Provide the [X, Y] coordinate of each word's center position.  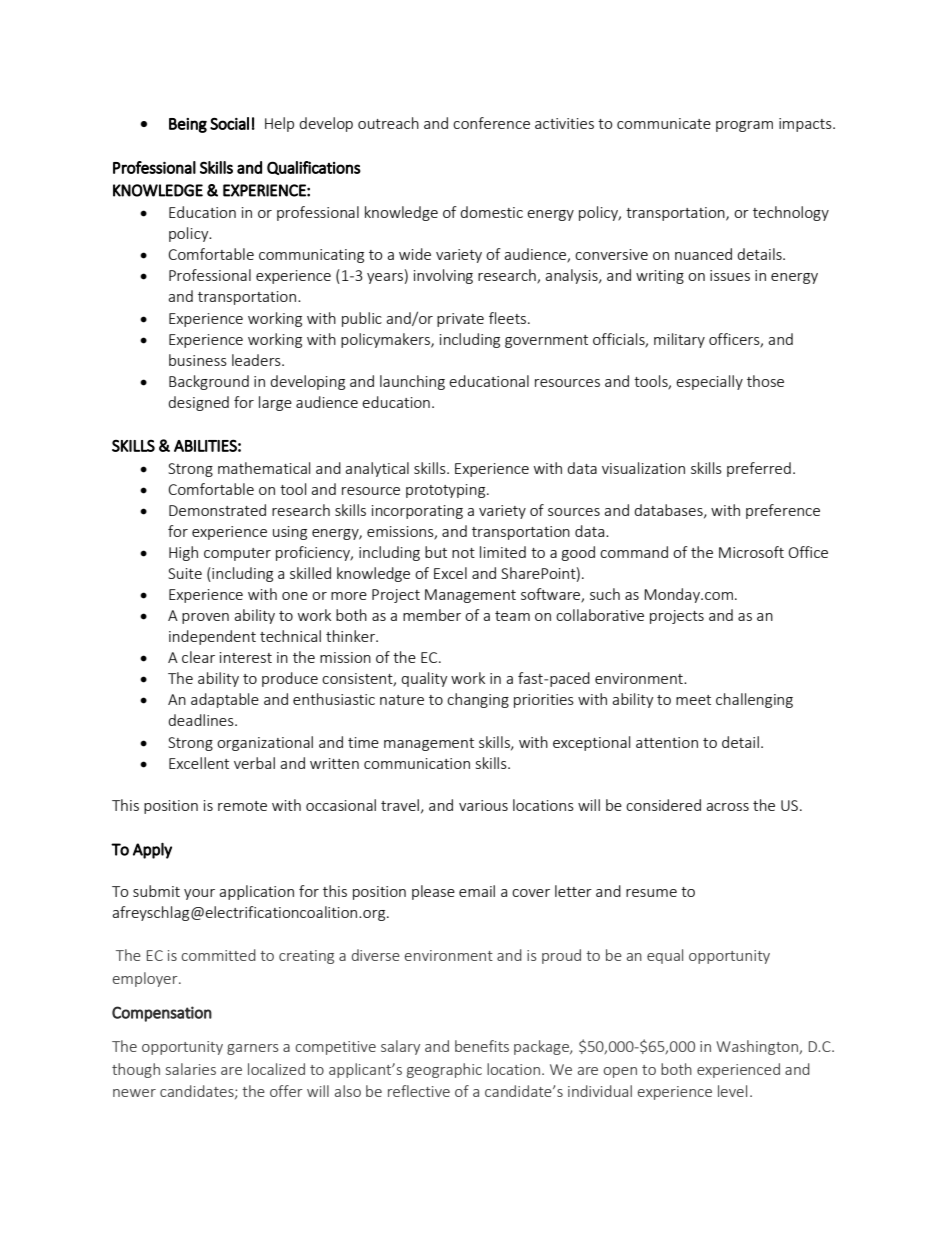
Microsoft [751, 552]
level [732, 1091]
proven [205, 618]
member [432, 615]
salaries [191, 1069]
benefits [482, 1046]
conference [491, 123]
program [744, 126]
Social [229, 123]
